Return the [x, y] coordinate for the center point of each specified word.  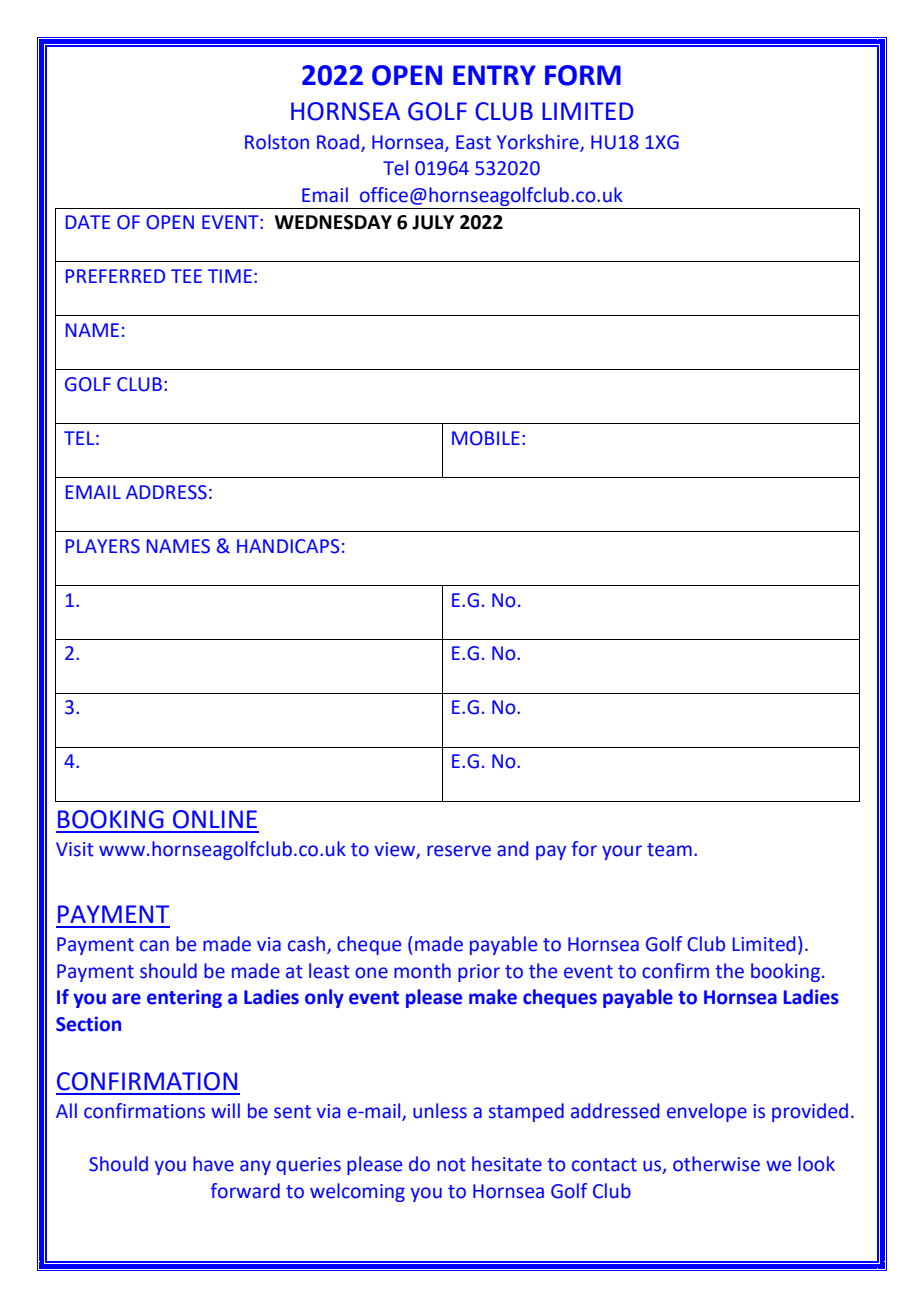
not [451, 1165]
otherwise [716, 1164]
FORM [583, 75]
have [213, 1164]
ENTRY [494, 75]
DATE [88, 222]
